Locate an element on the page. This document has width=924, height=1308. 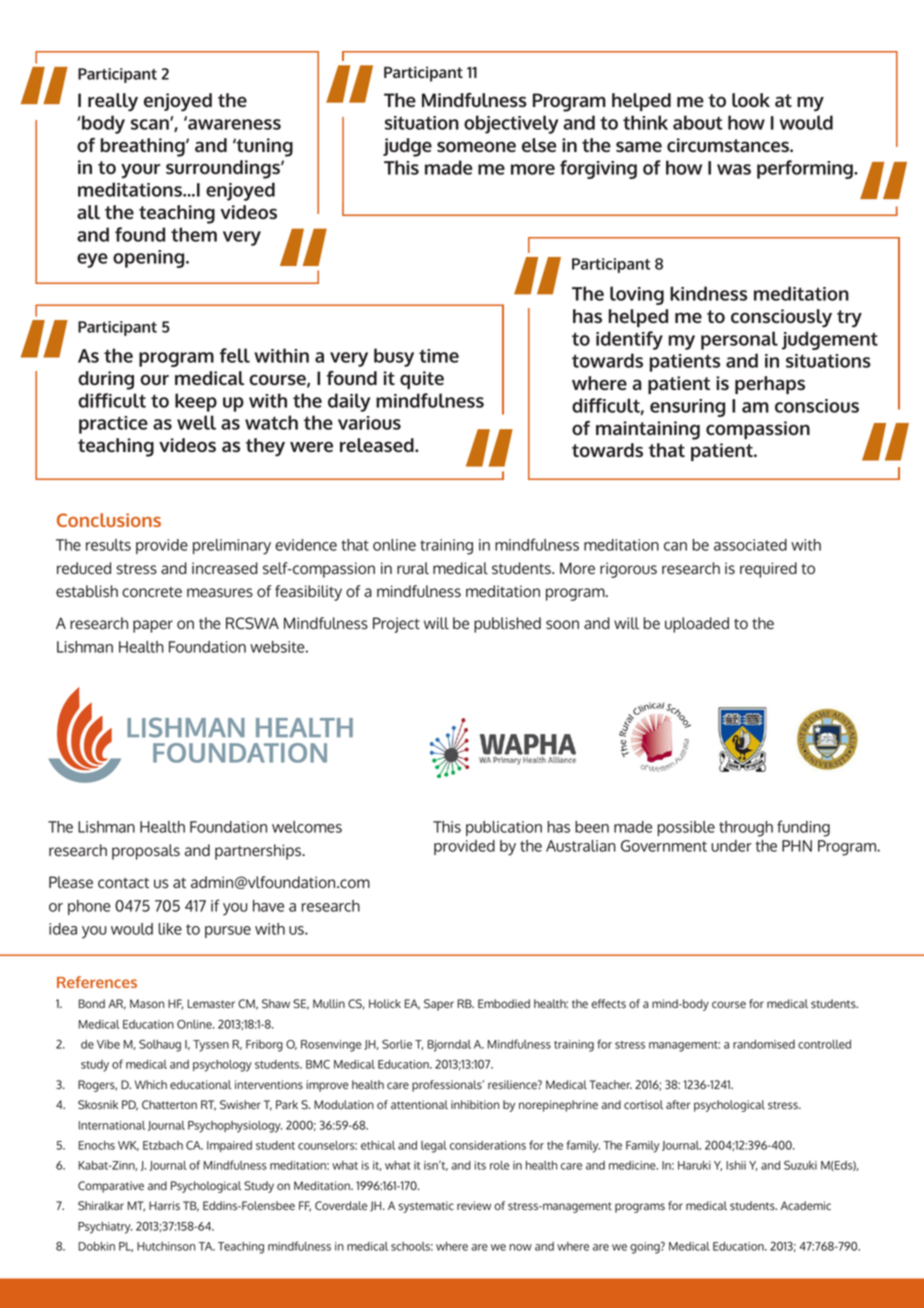
like is located at coordinates (170, 929).
